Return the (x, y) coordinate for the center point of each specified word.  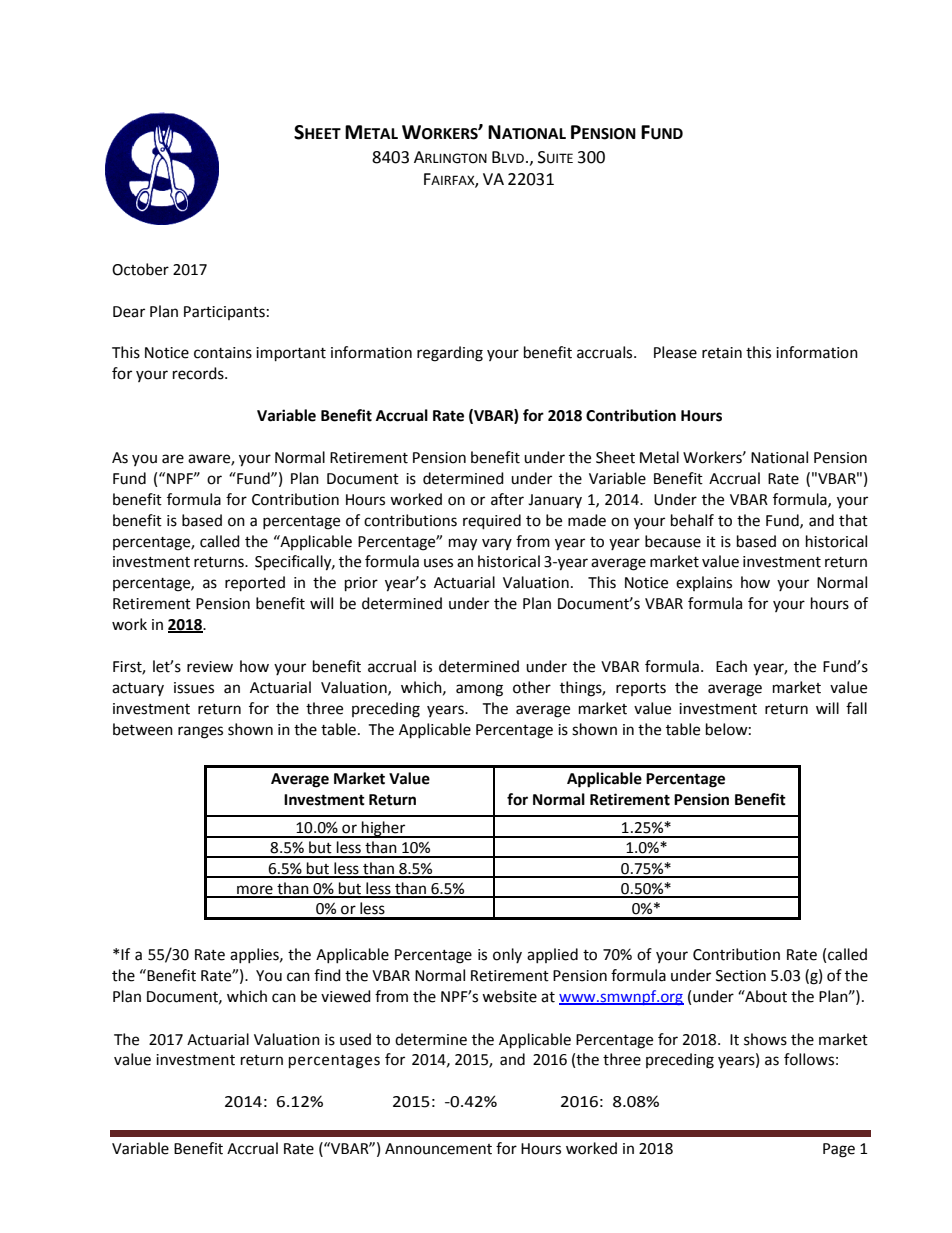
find (327, 975)
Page (839, 1150)
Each (731, 666)
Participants (224, 313)
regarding (450, 354)
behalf (692, 520)
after (507, 499)
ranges (200, 732)
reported (255, 584)
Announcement (438, 1149)
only (507, 955)
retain (722, 353)
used (355, 1039)
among (479, 690)
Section (741, 976)
